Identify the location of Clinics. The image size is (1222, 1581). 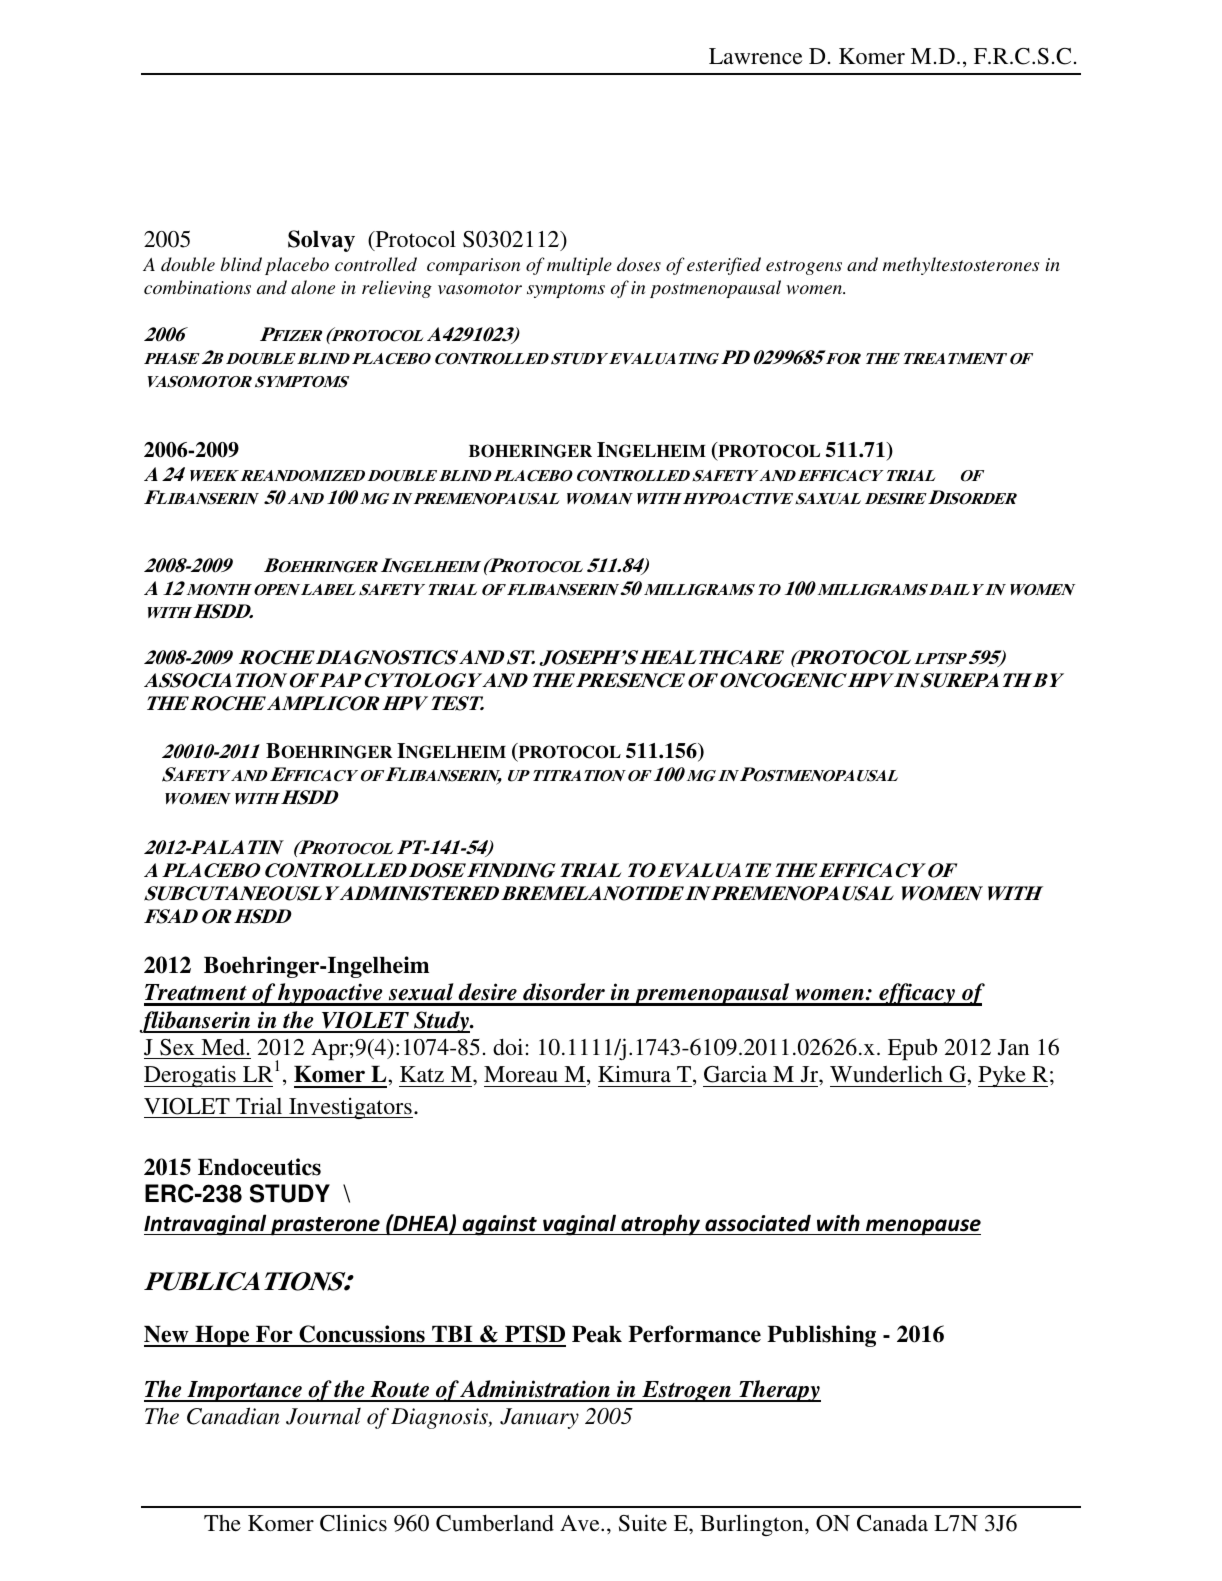
(353, 1523).
